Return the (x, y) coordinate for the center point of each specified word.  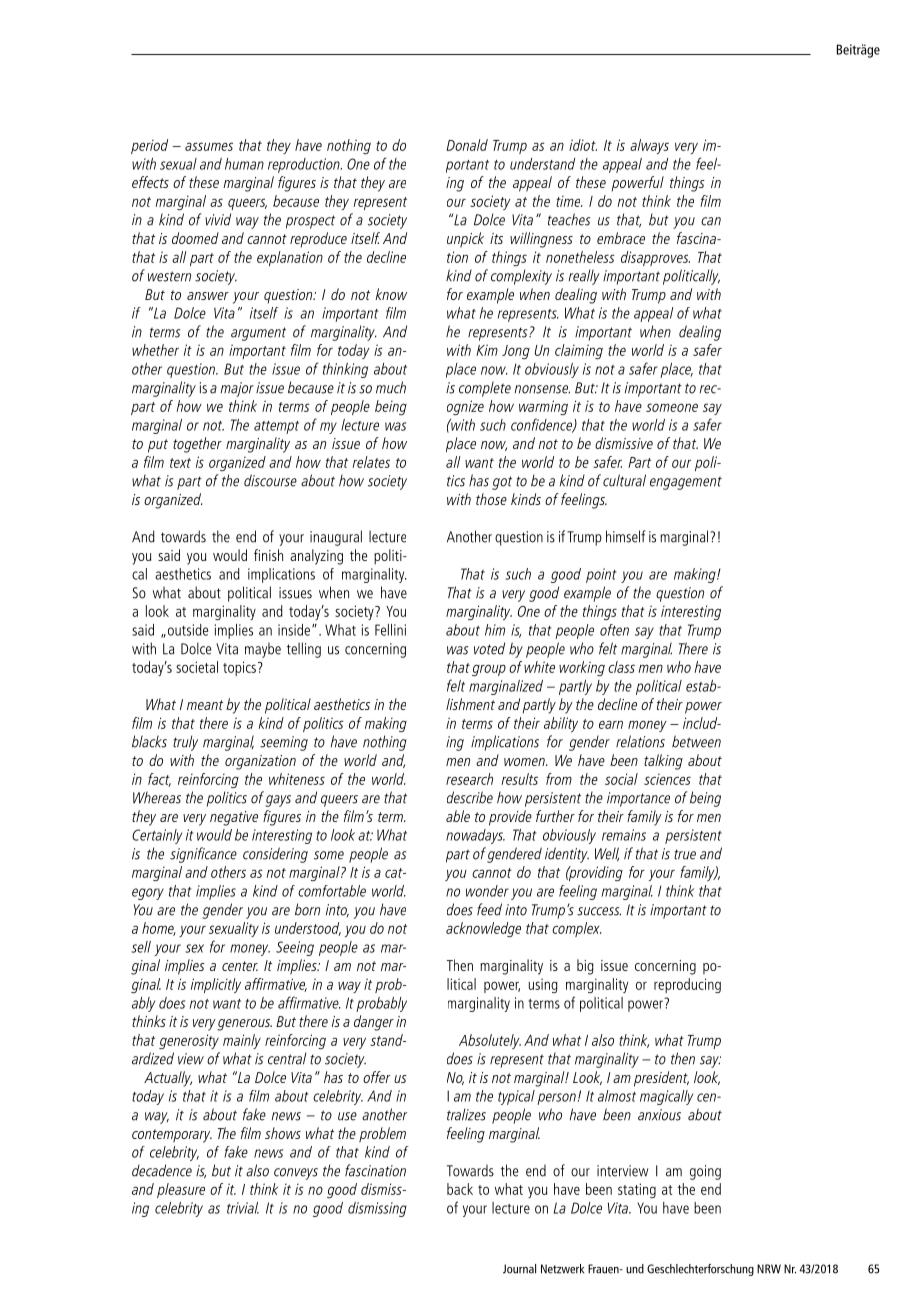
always (649, 146)
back (460, 1189)
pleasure (181, 1190)
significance (203, 855)
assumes (209, 146)
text (180, 463)
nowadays (475, 836)
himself (625, 536)
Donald (467, 145)
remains (624, 835)
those (491, 499)
